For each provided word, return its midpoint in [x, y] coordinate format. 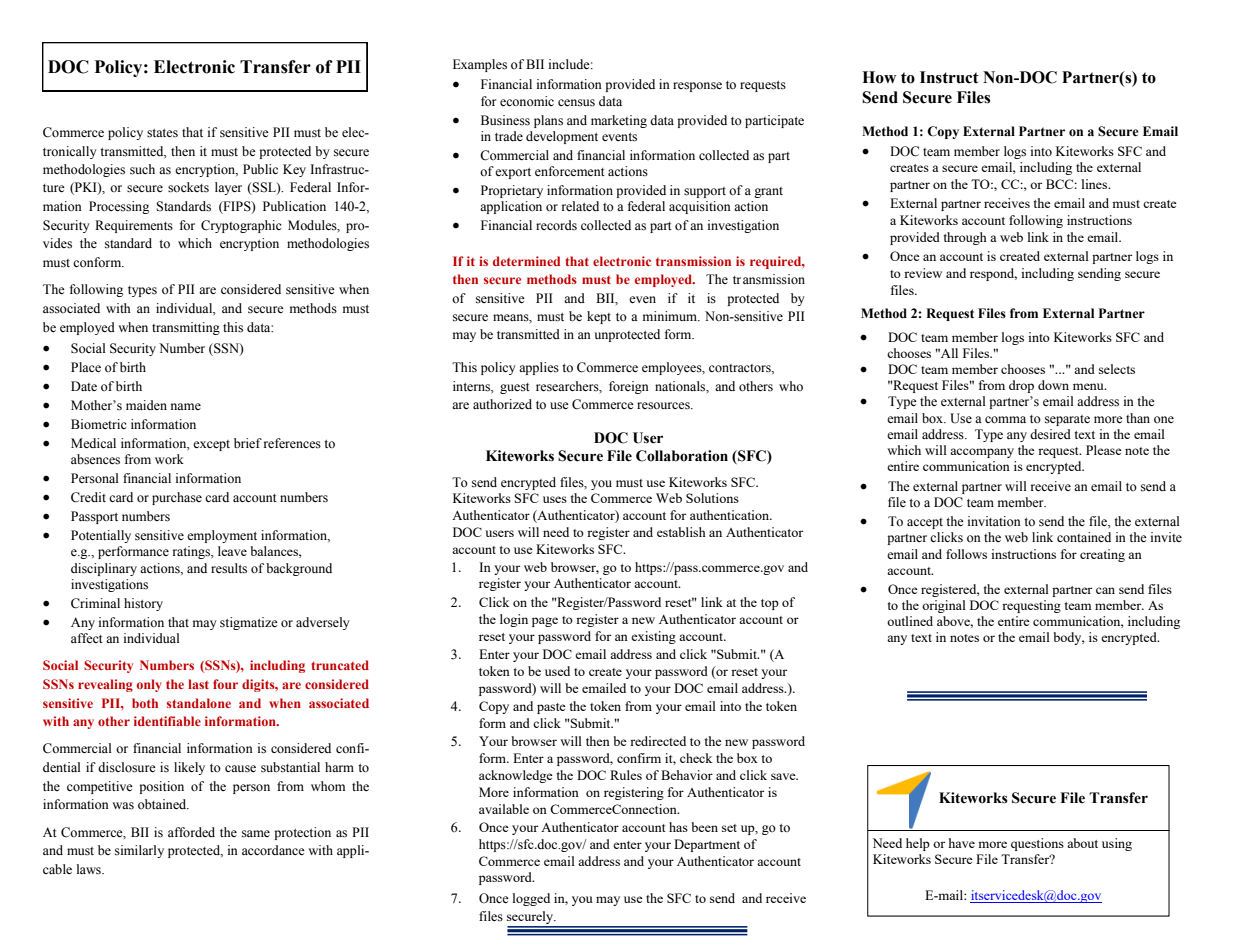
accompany [982, 453]
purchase [177, 498]
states [162, 133]
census [576, 103]
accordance [273, 850]
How [879, 77]
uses [555, 499]
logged [531, 899]
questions [1037, 844]
